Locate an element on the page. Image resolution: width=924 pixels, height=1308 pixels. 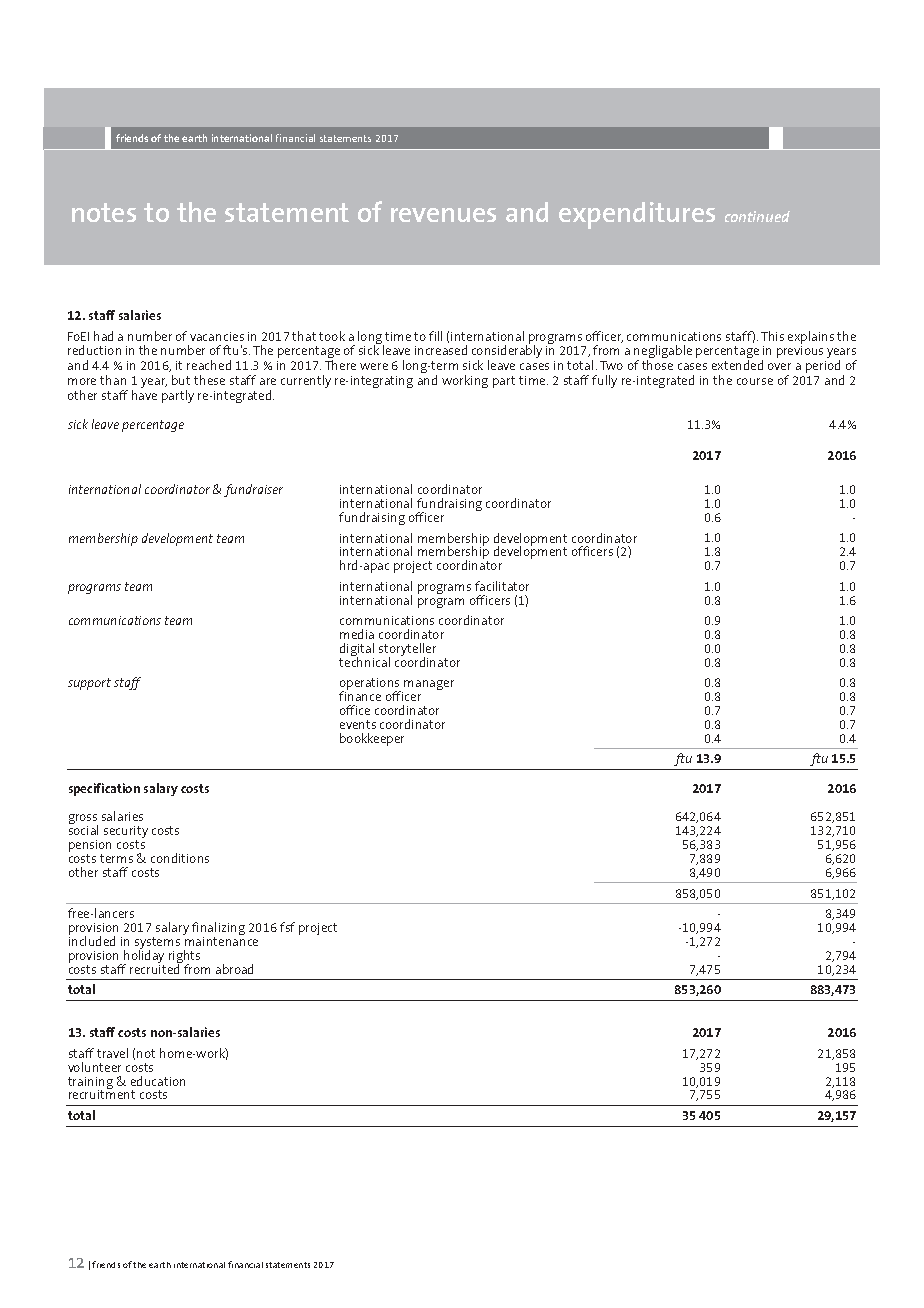
specification is located at coordinates (104, 789).
